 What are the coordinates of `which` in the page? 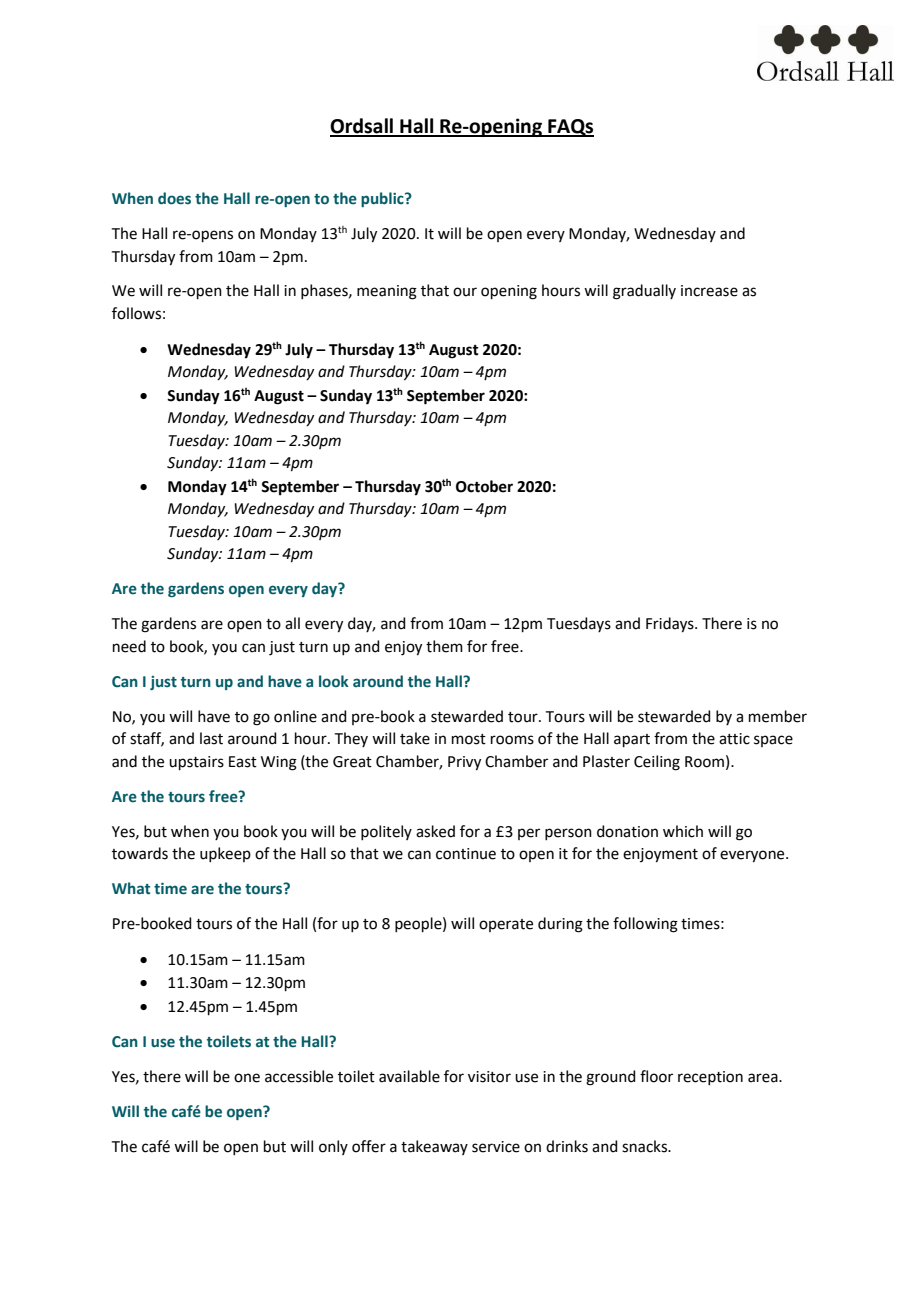 It's located at (683, 831).
